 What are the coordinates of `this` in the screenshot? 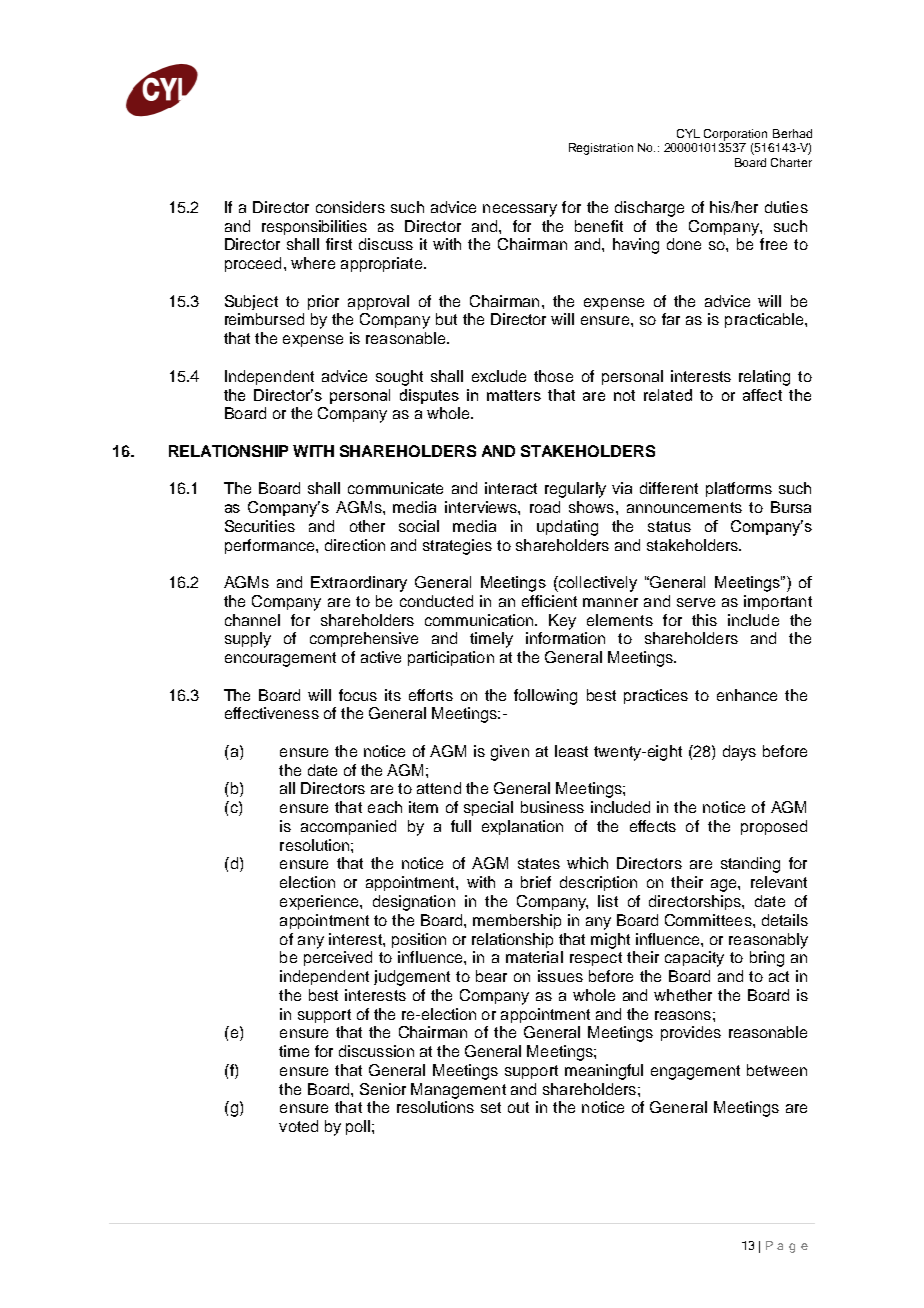 It's located at (704, 620).
